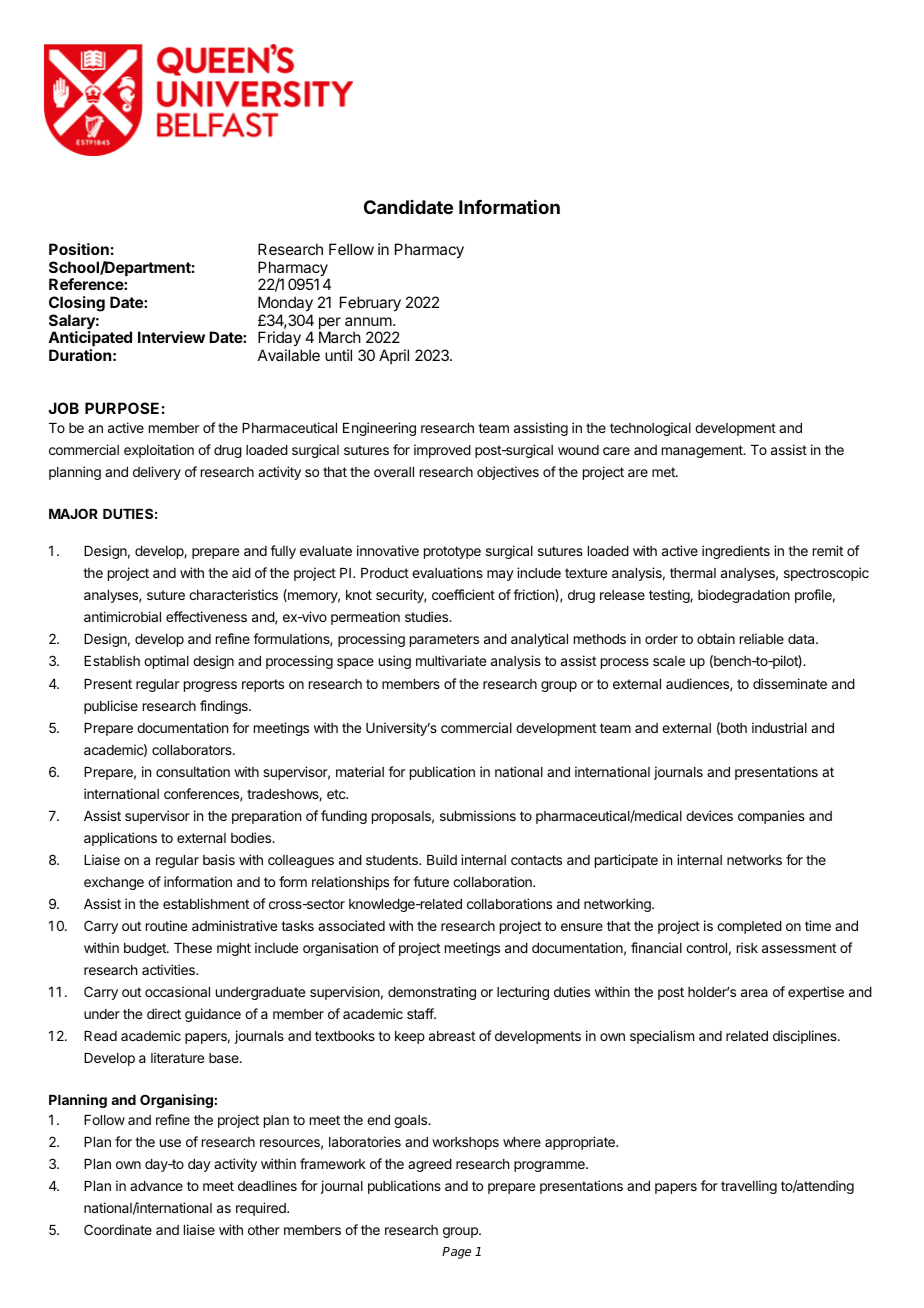 Image resolution: width=924 pixels, height=1308 pixels. What do you see at coordinates (779, 727) in the page?
I see `industrial` at bounding box center [779, 727].
